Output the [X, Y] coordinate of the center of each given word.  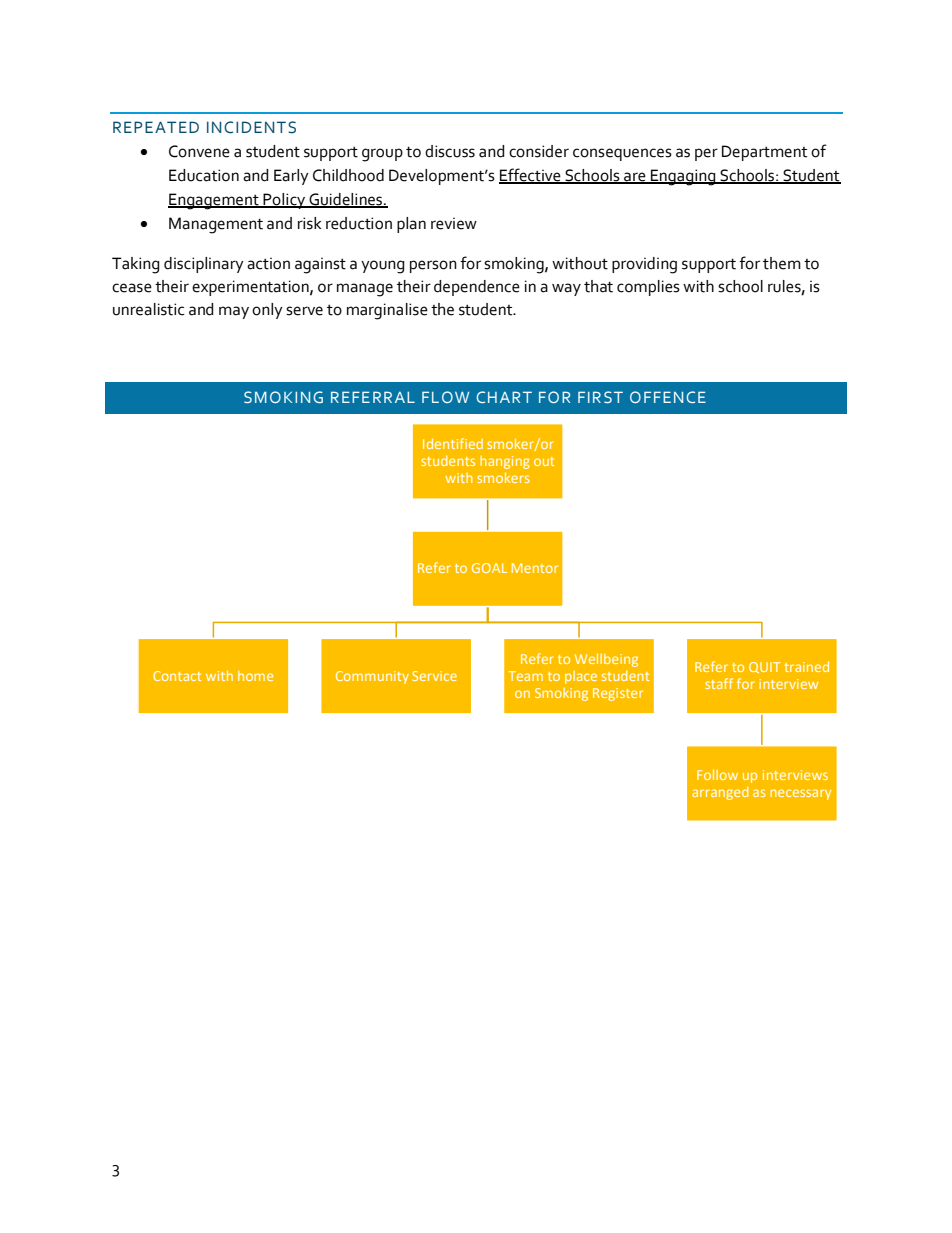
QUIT [764, 667]
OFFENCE [668, 397]
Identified [453, 443]
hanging [505, 462]
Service [434, 676]
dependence [477, 288]
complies [648, 288]
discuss [450, 151]
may [234, 312]
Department [764, 153]
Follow [717, 774]
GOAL [489, 568]
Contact [177, 676]
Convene [199, 151]
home [255, 676]
